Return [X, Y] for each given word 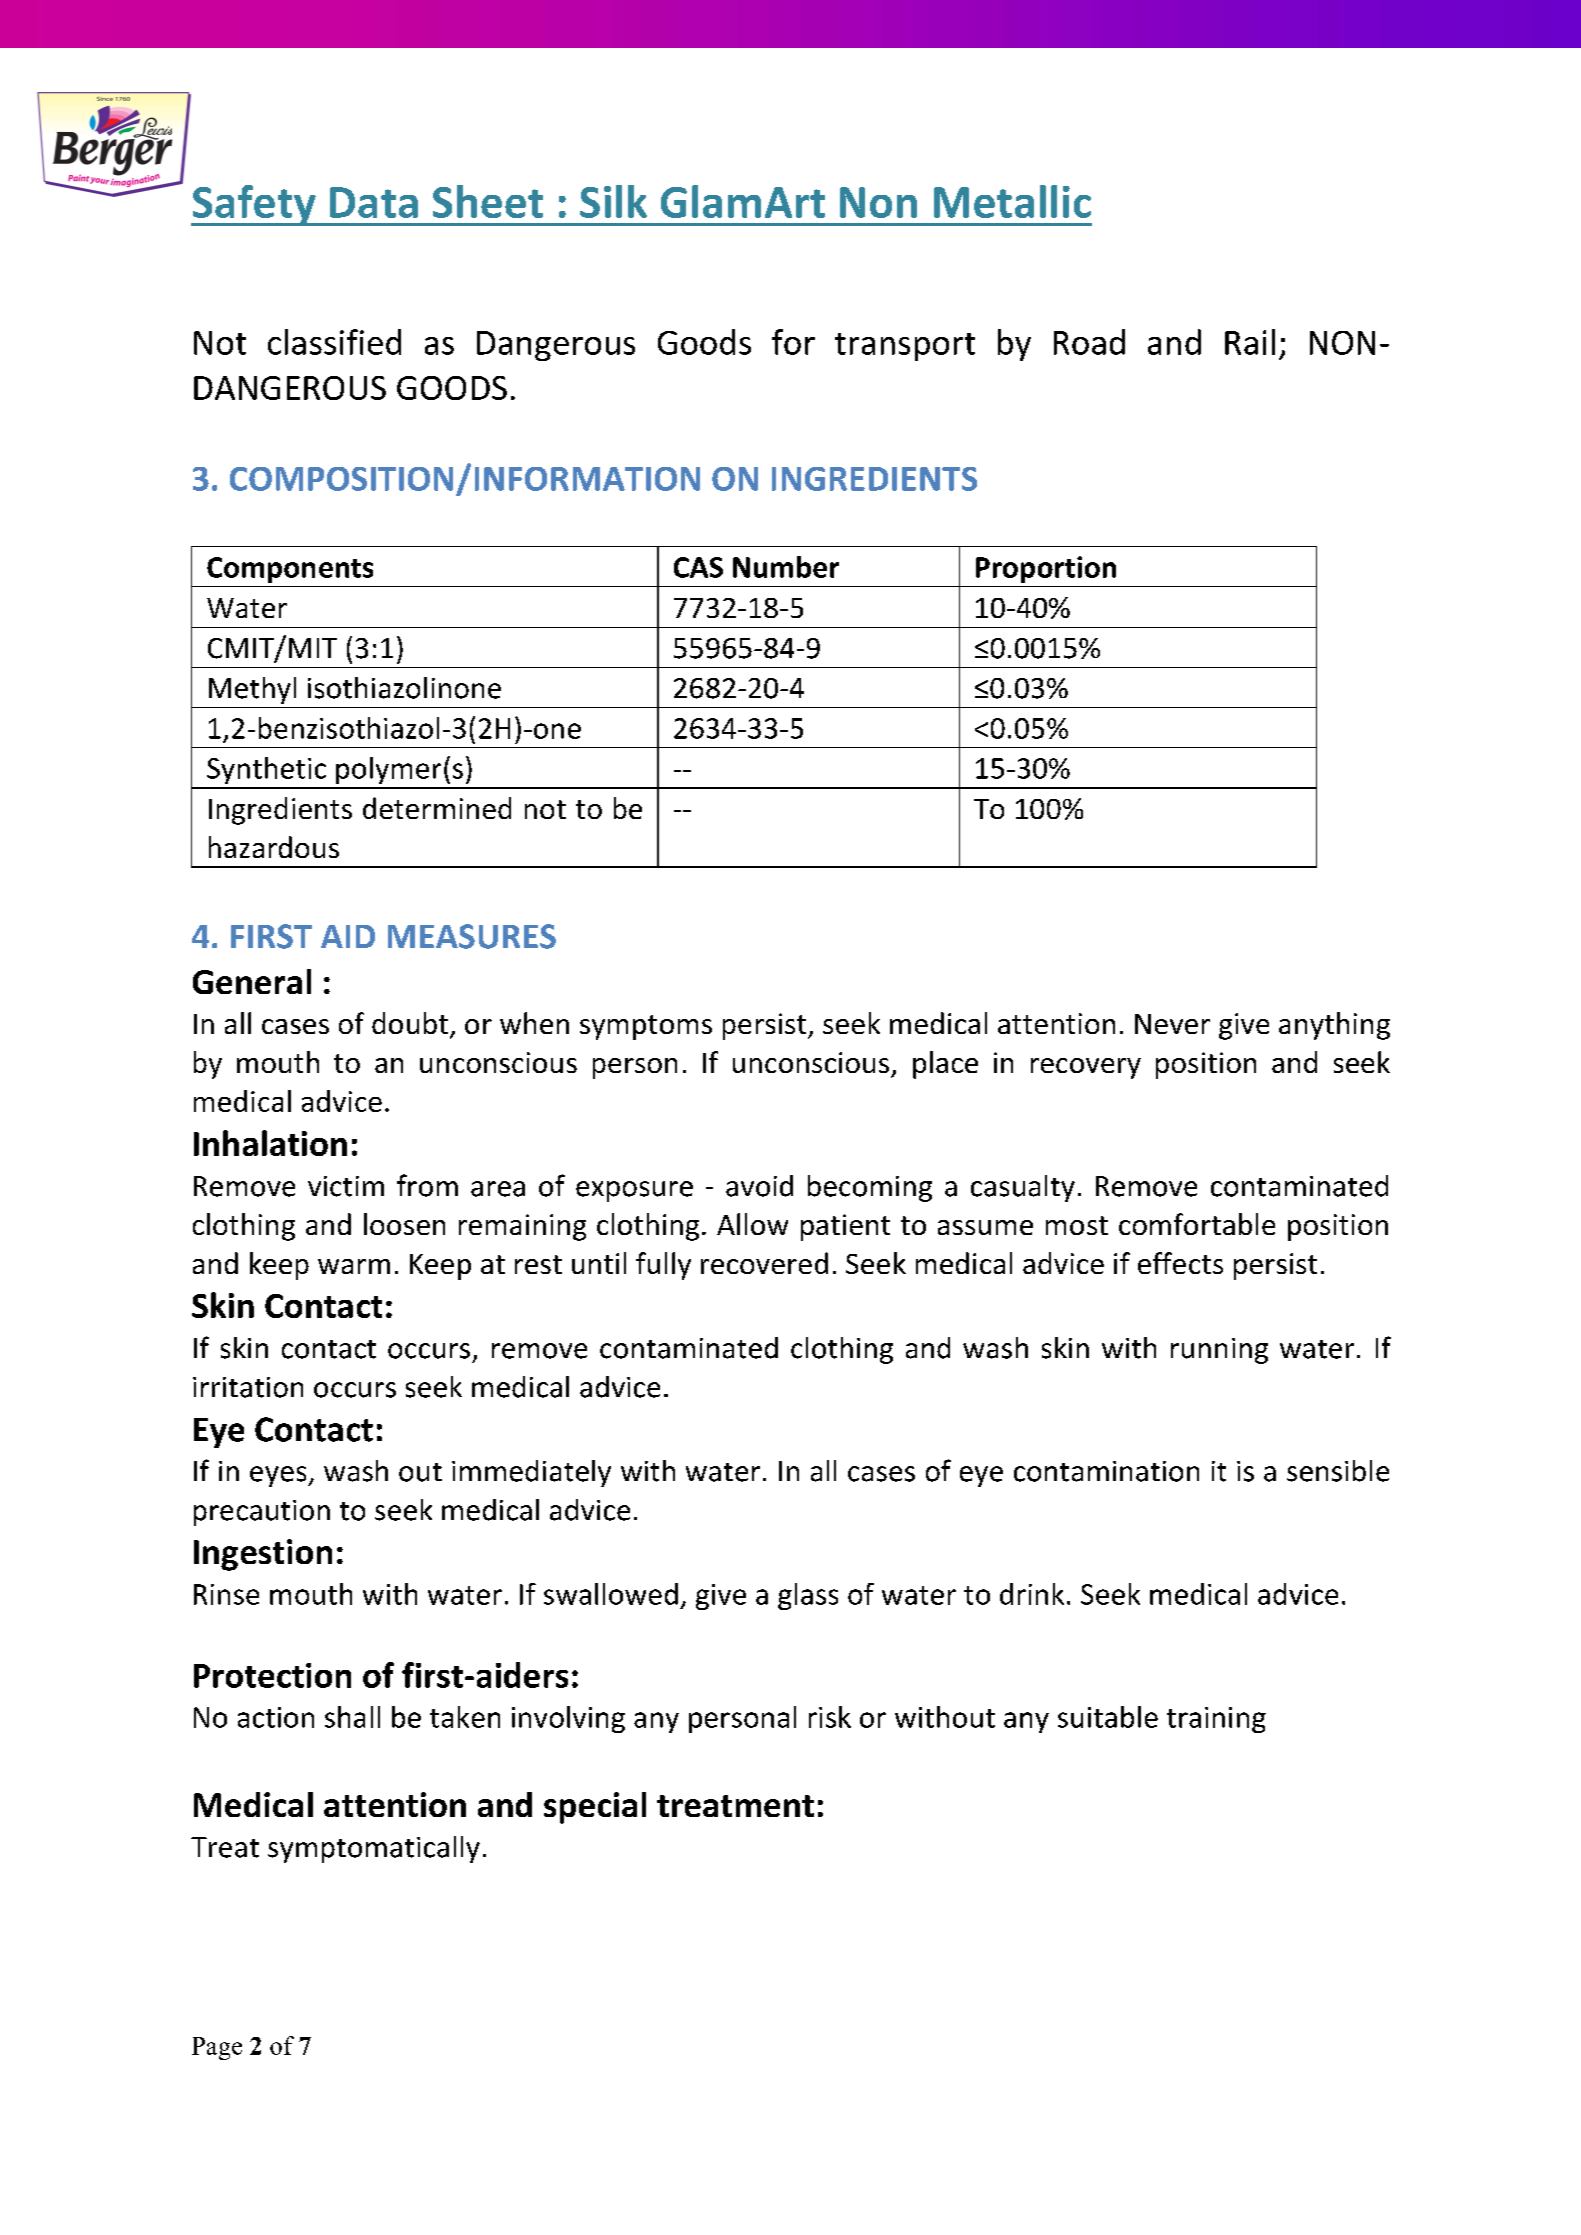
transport [905, 347]
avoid [759, 1186]
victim [346, 1186]
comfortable [1197, 1224]
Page [217, 2048]
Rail [1250, 342]
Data [374, 202]
